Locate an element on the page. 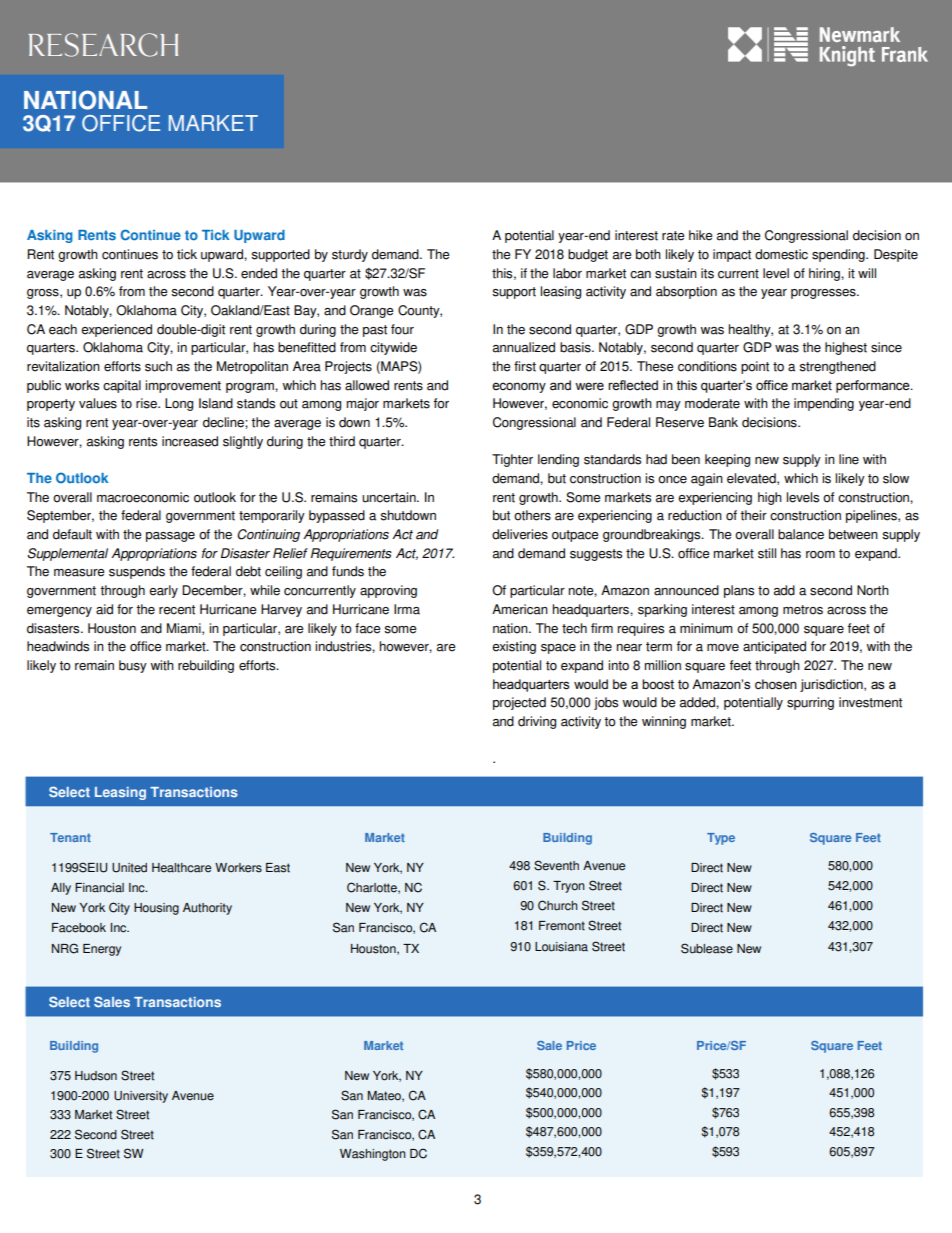 The image size is (952, 1233). Louisiana is located at coordinates (561, 947).
